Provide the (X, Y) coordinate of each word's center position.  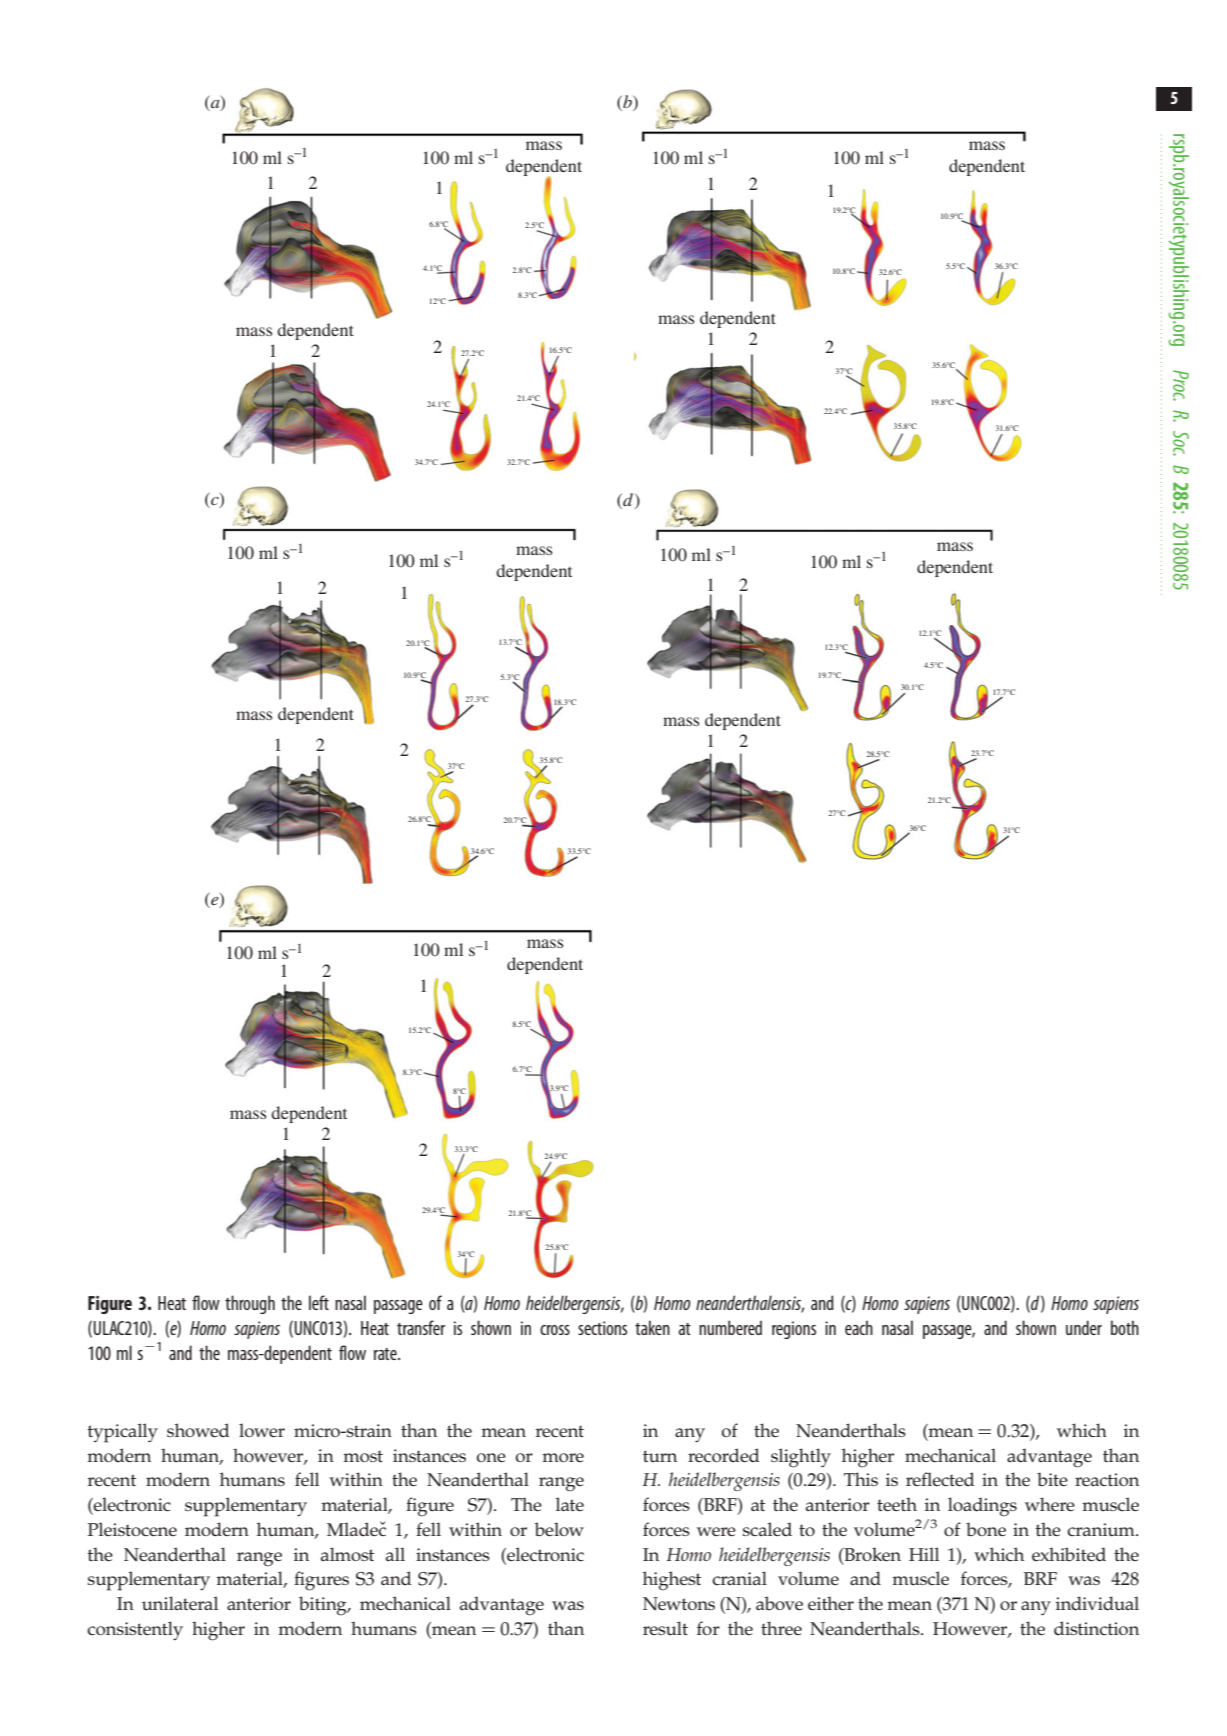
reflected (940, 1479)
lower (262, 1430)
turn (660, 1456)
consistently (135, 1631)
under (1084, 1327)
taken (652, 1327)
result (665, 1628)
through (250, 1304)
